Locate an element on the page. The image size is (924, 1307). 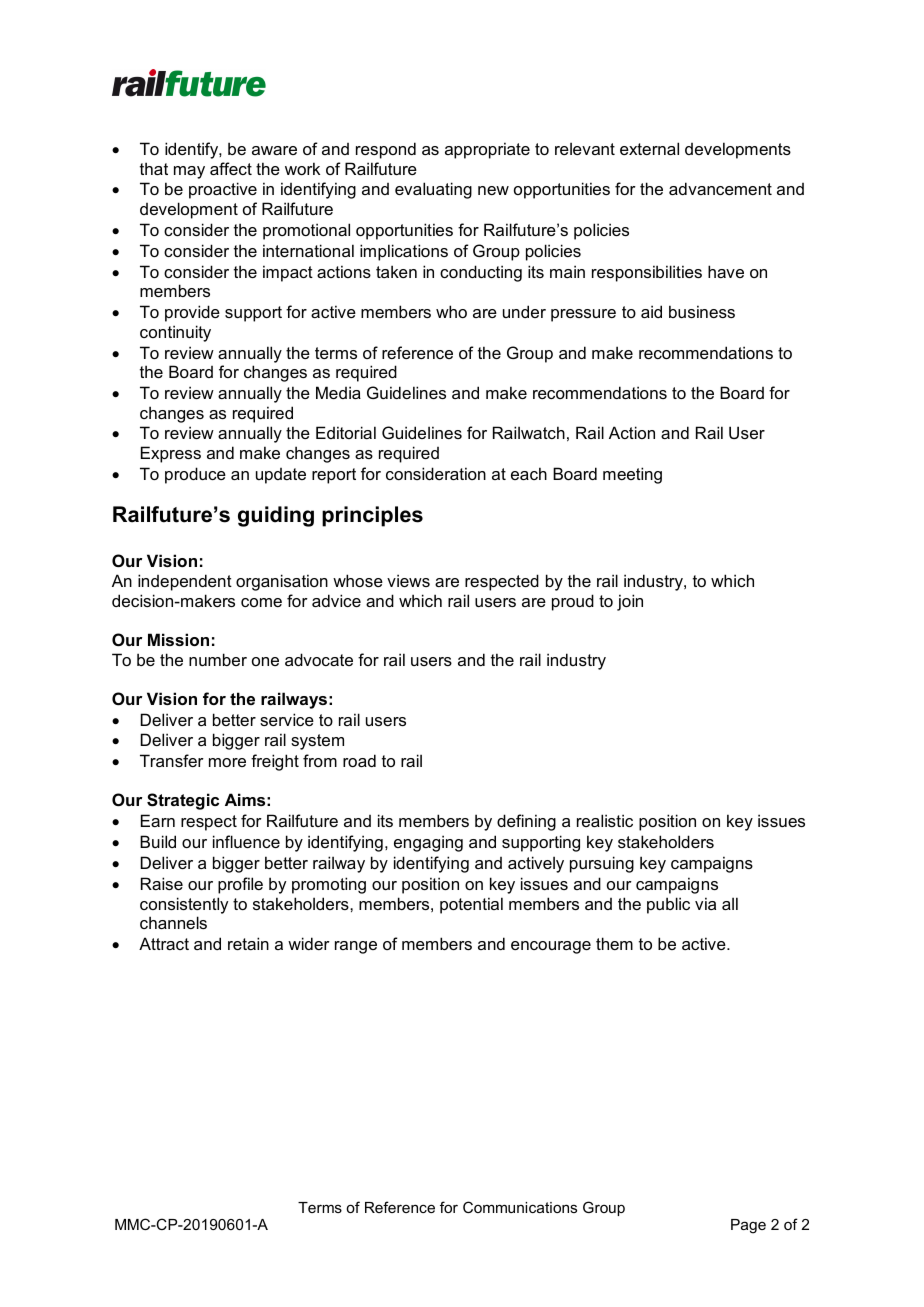
business is located at coordinates (702, 311).
